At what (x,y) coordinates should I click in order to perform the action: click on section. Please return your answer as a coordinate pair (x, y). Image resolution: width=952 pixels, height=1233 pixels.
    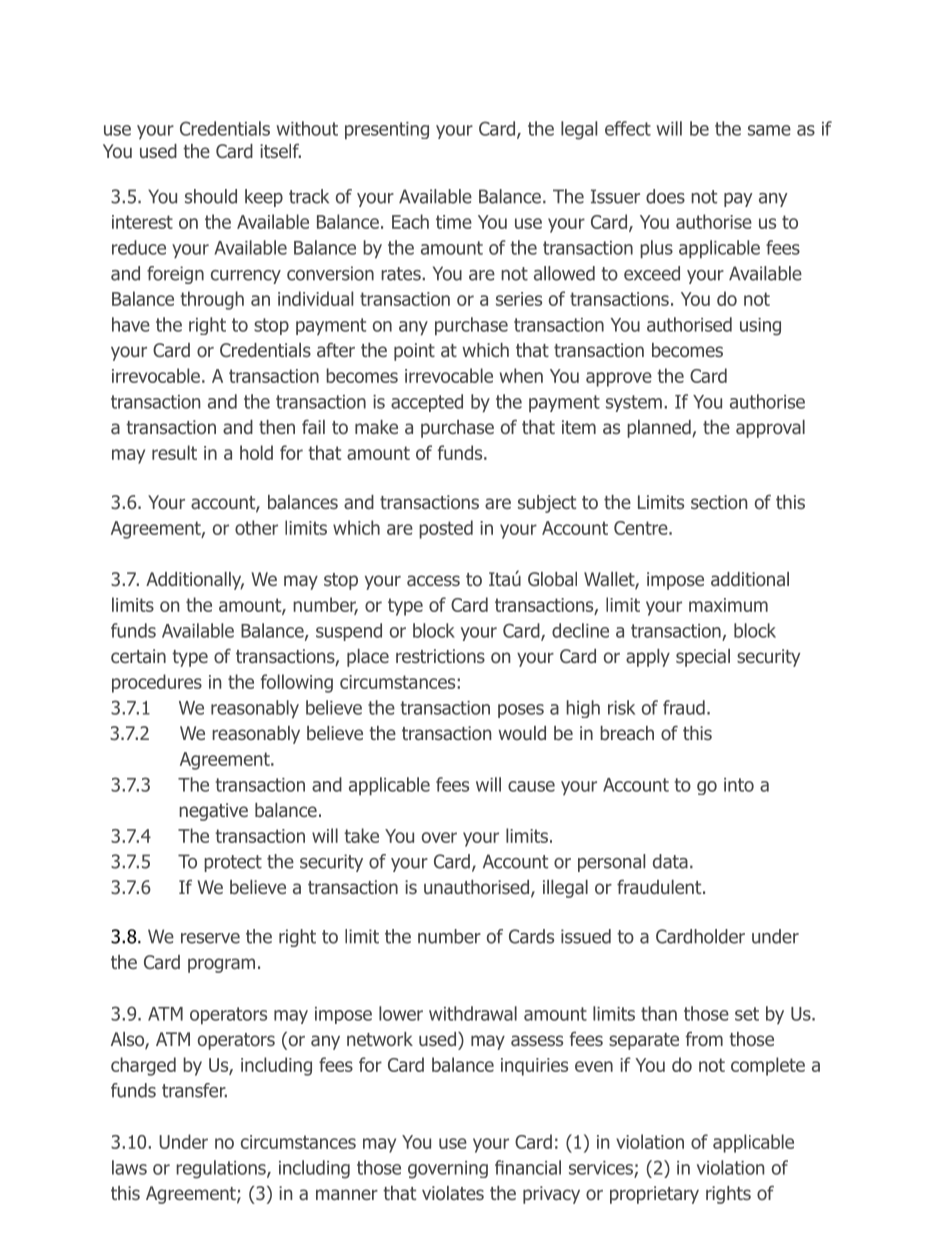
    Looking at the image, I should click on (719, 502).
